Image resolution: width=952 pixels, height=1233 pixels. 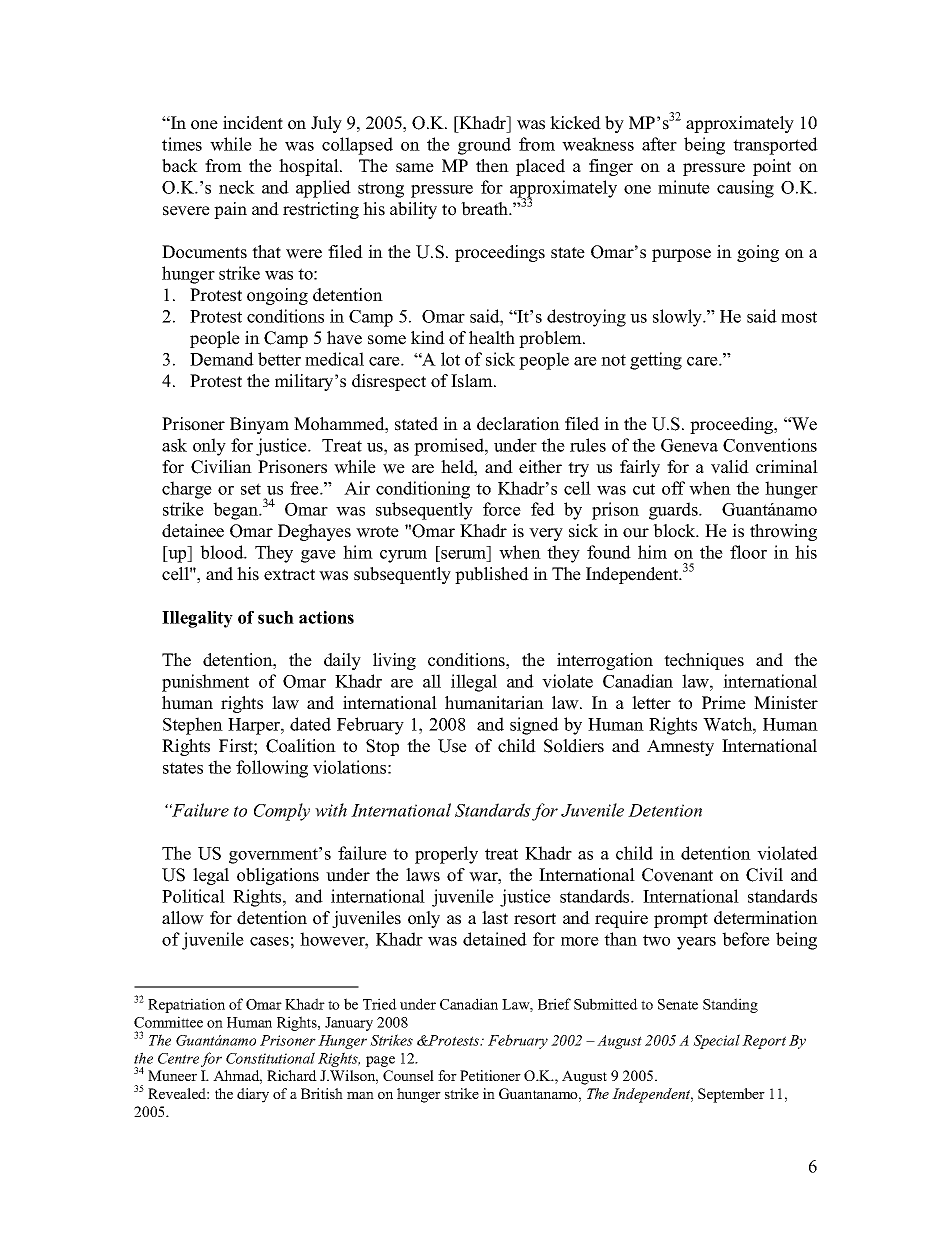 What do you see at coordinates (452, 746) in the document?
I see `Use` at bounding box center [452, 746].
